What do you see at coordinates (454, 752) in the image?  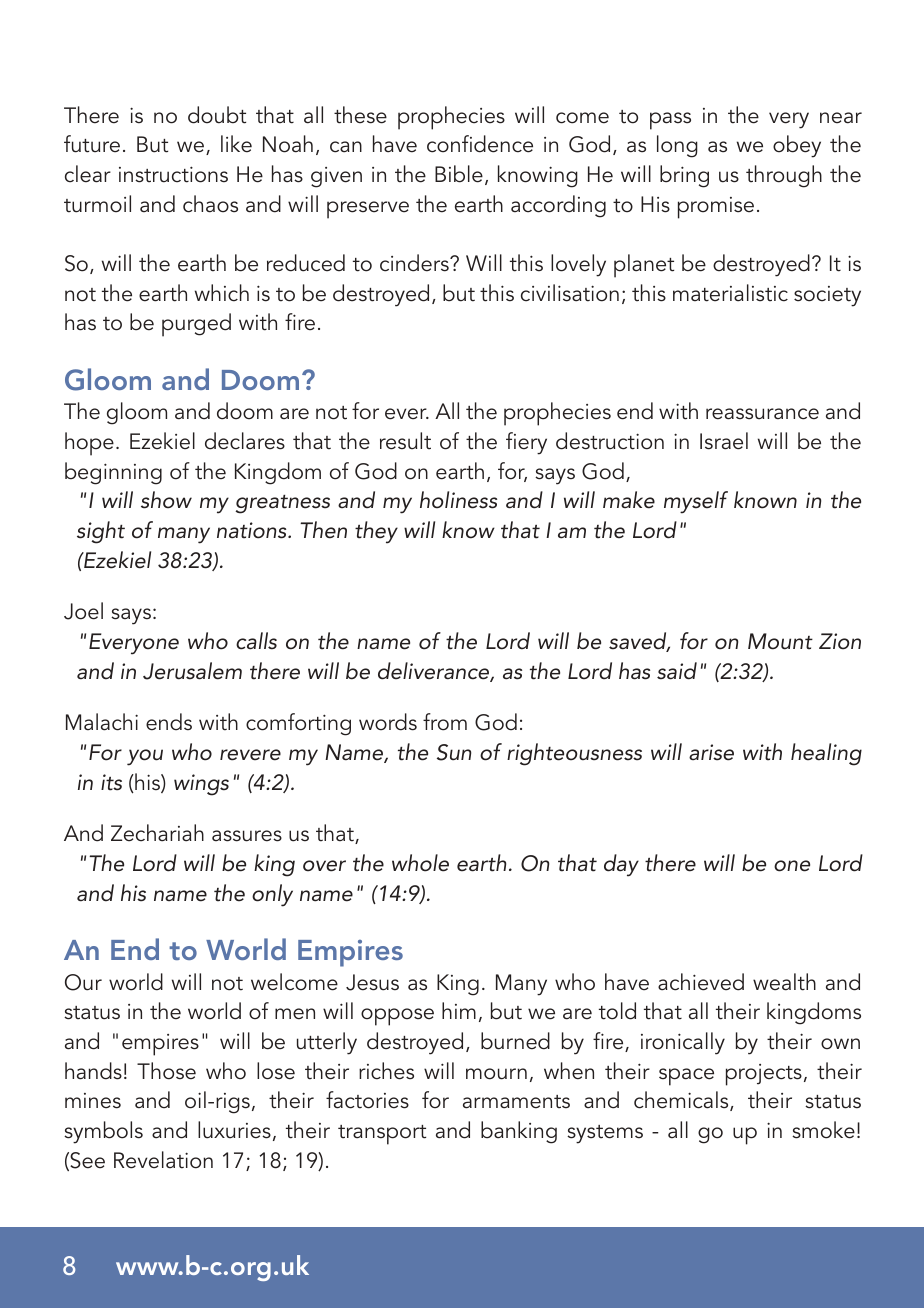 I see `Sun` at bounding box center [454, 752].
